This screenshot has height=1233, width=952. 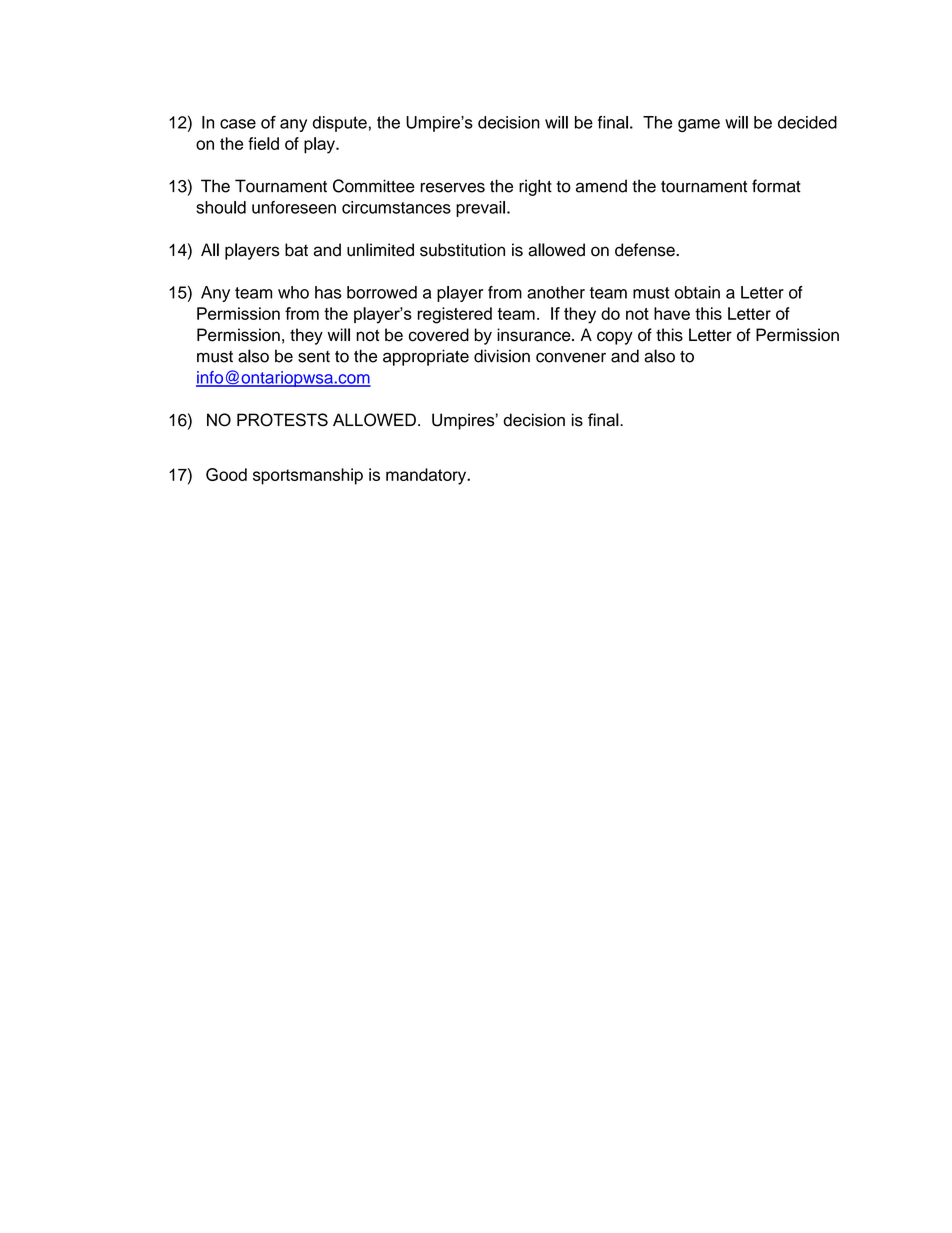 I want to click on division, so click(x=502, y=356).
